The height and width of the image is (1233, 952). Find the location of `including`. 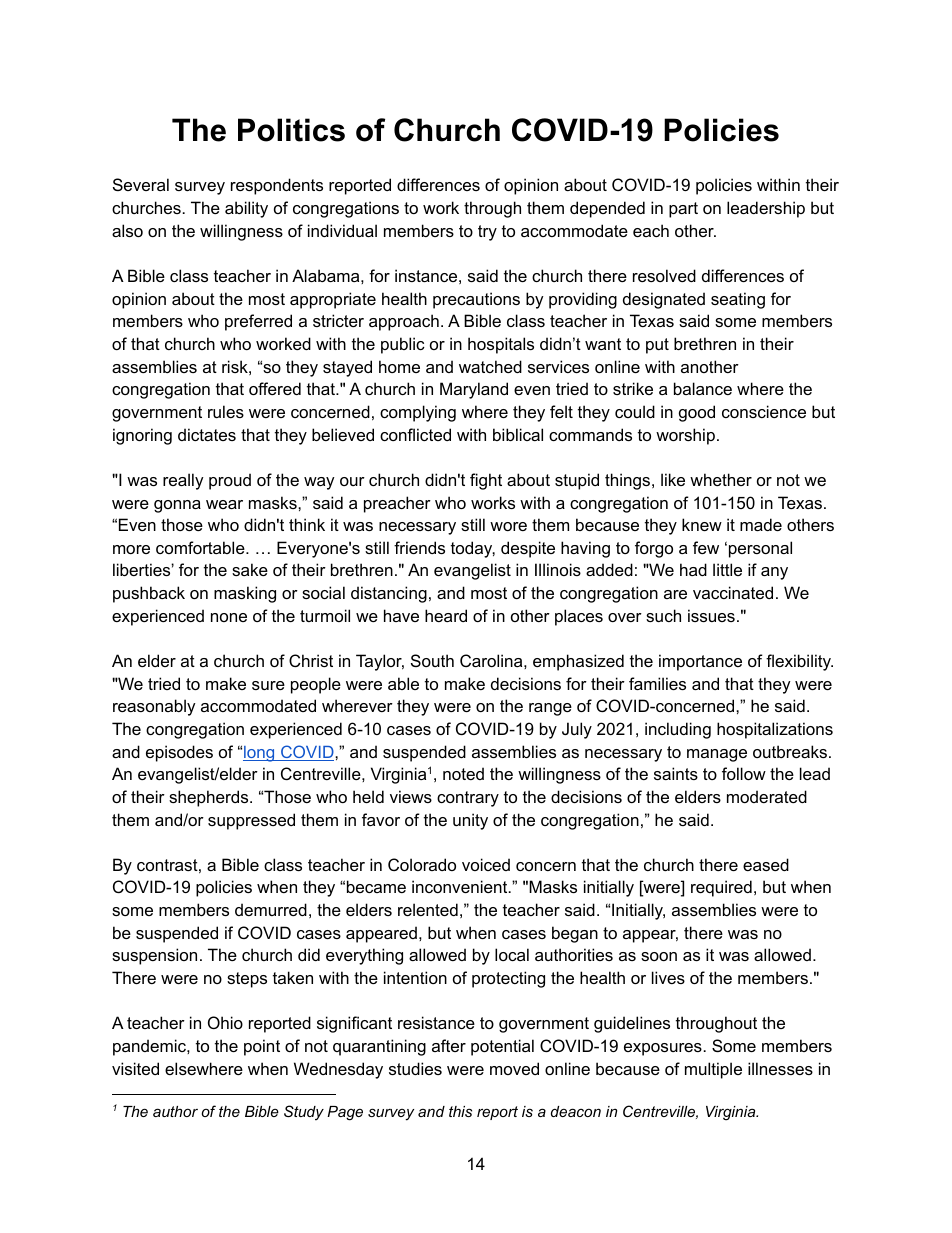

including is located at coordinates (678, 730).
